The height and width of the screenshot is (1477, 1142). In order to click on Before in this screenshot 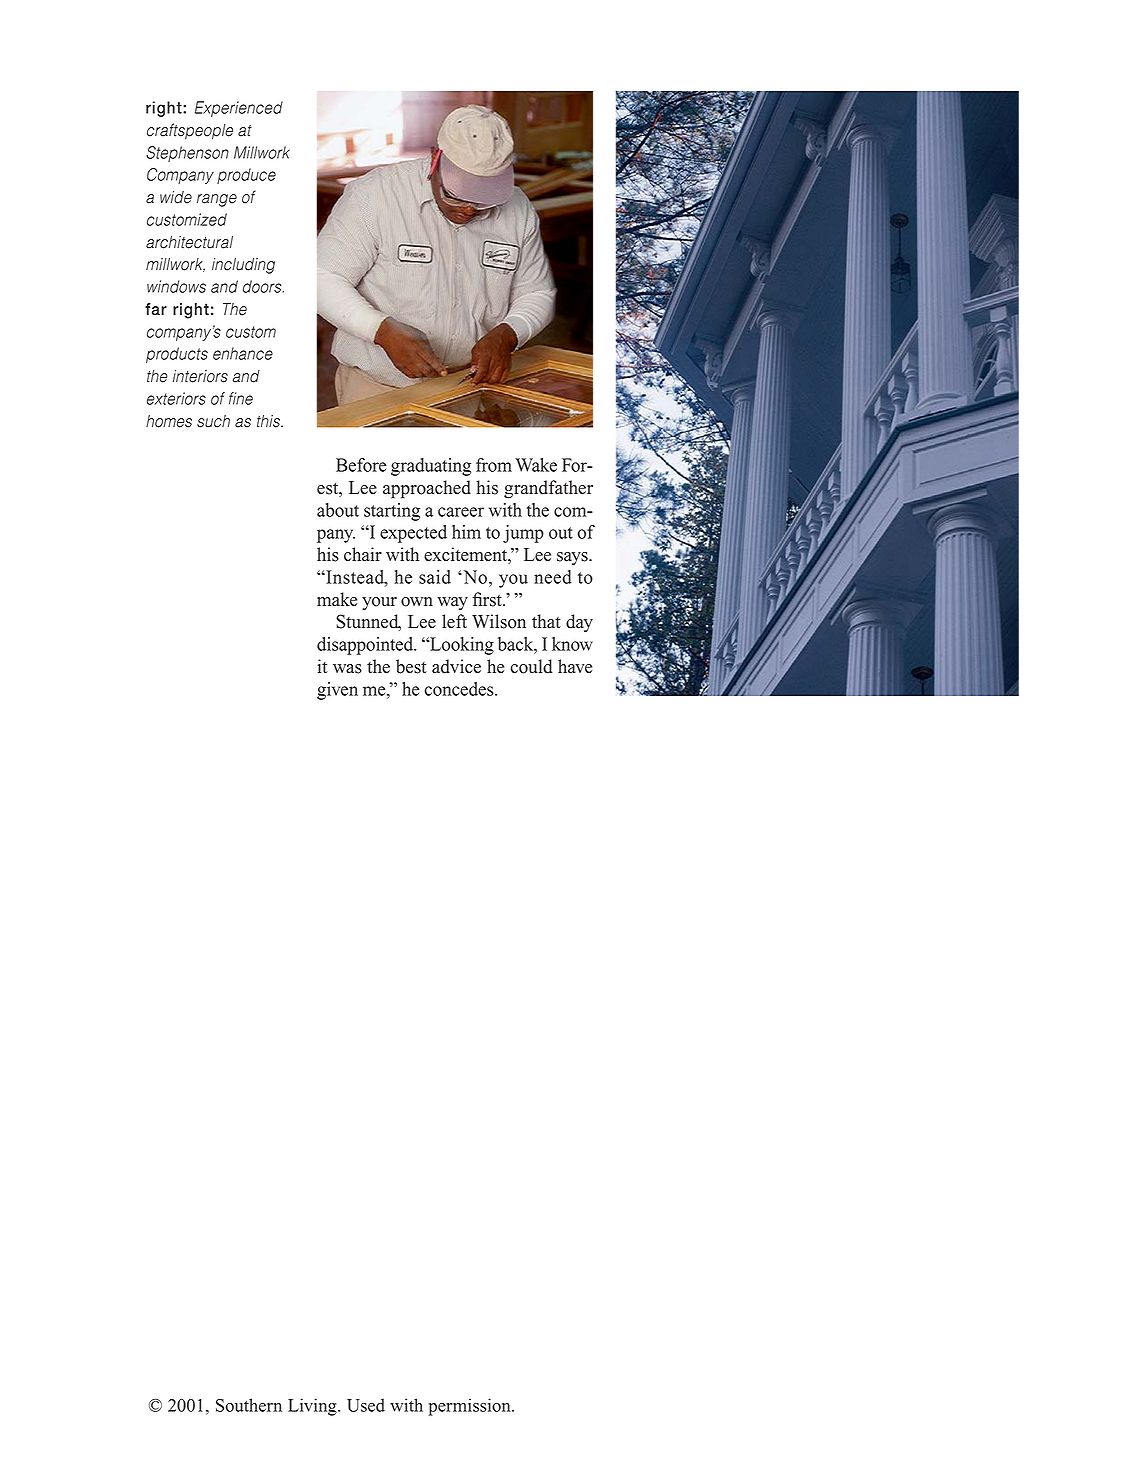, I will do `click(361, 465)`.
